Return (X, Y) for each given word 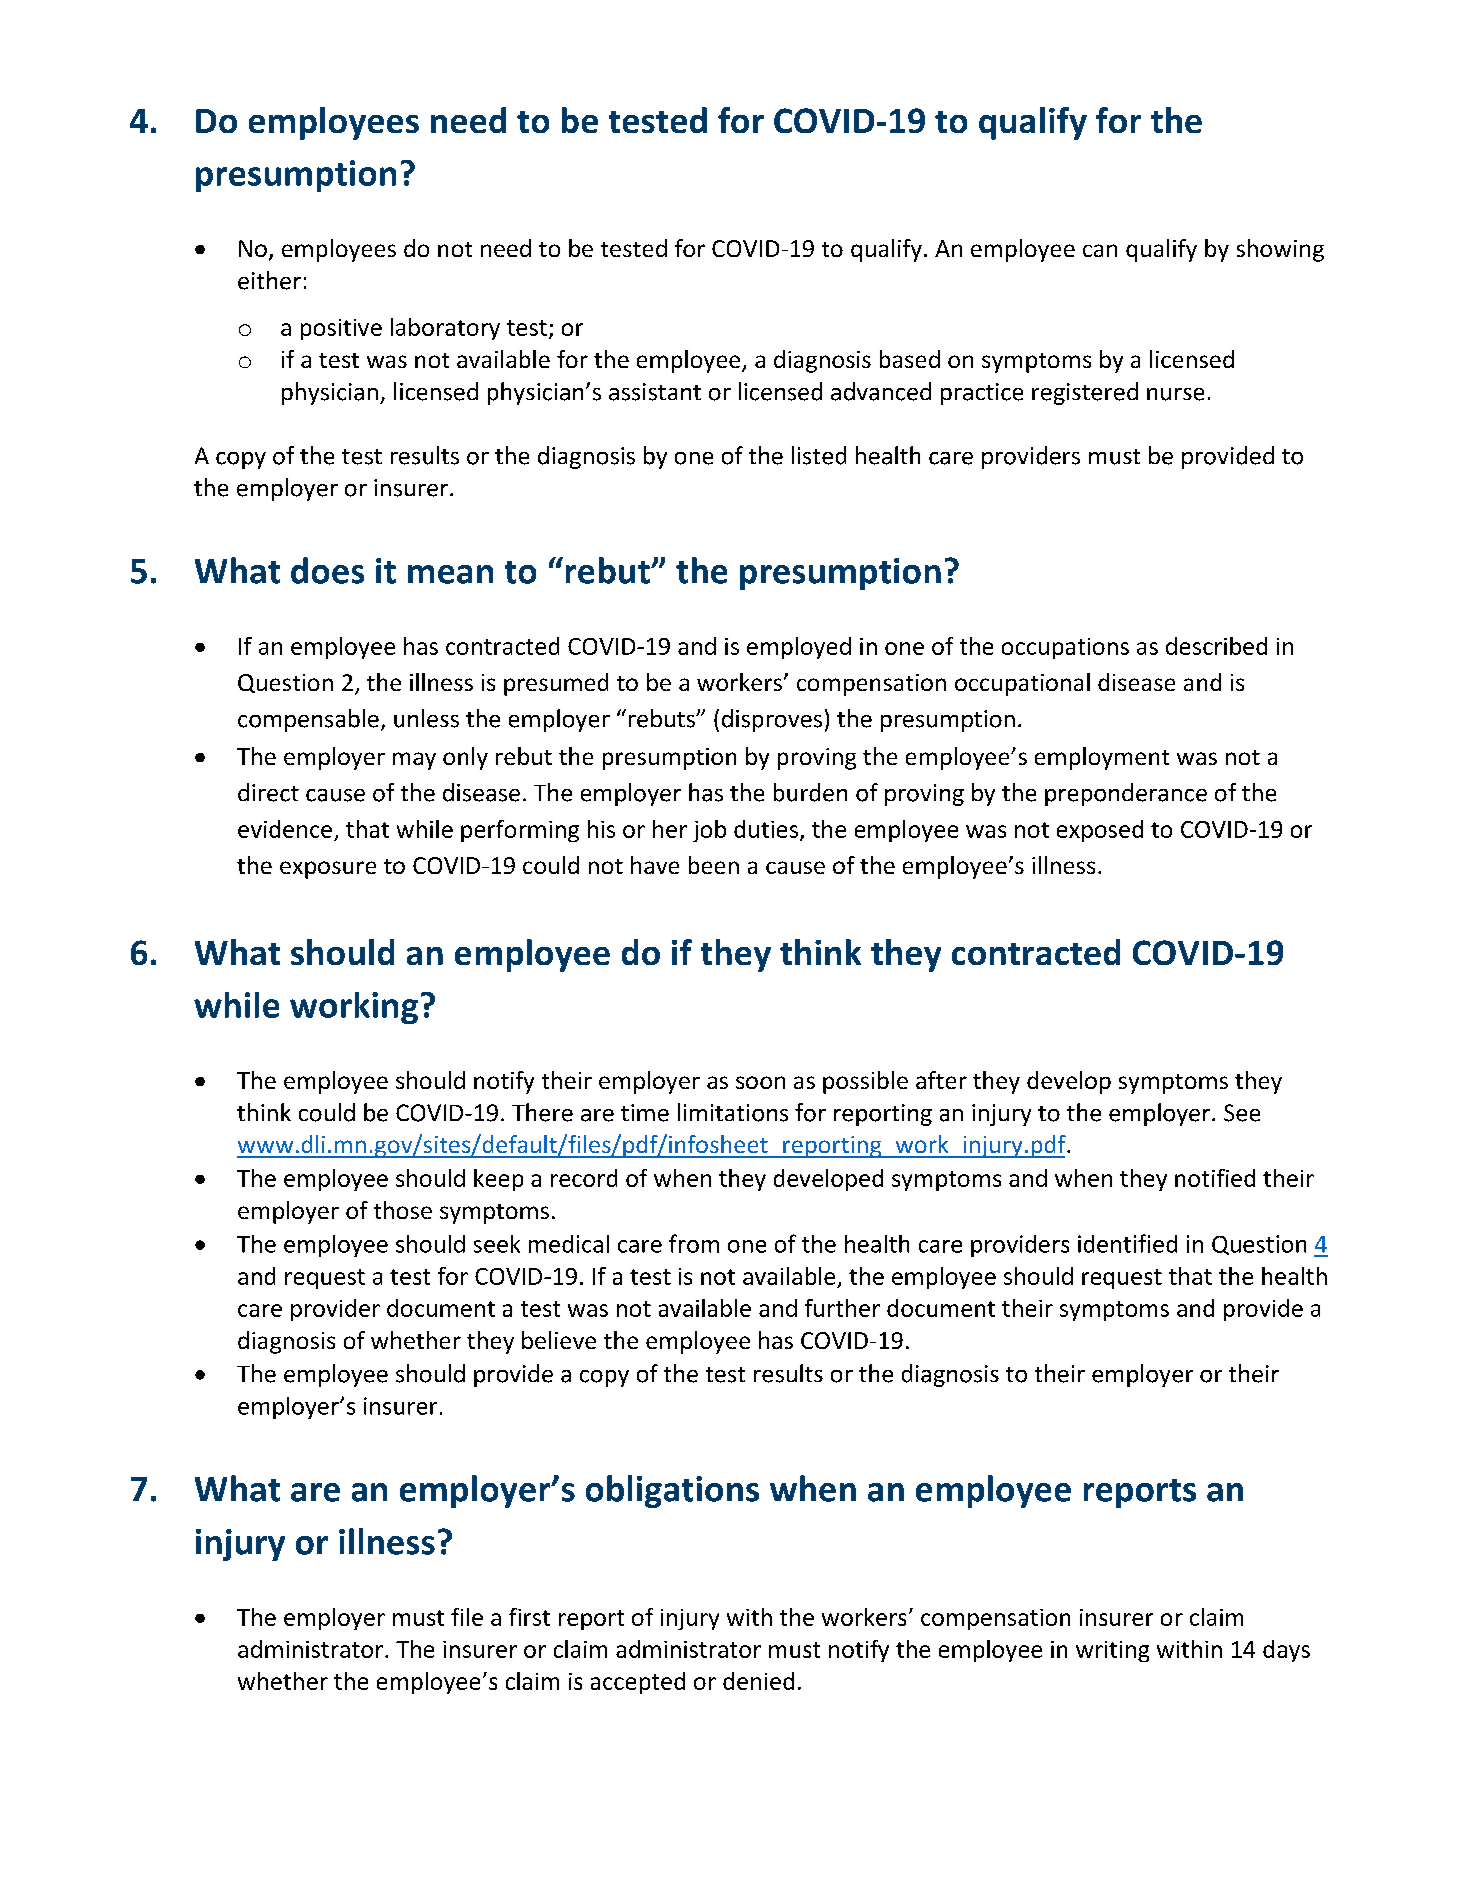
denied (758, 1681)
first (529, 1617)
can (1100, 250)
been (714, 865)
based (910, 359)
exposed (1100, 831)
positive (341, 329)
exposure (328, 870)
